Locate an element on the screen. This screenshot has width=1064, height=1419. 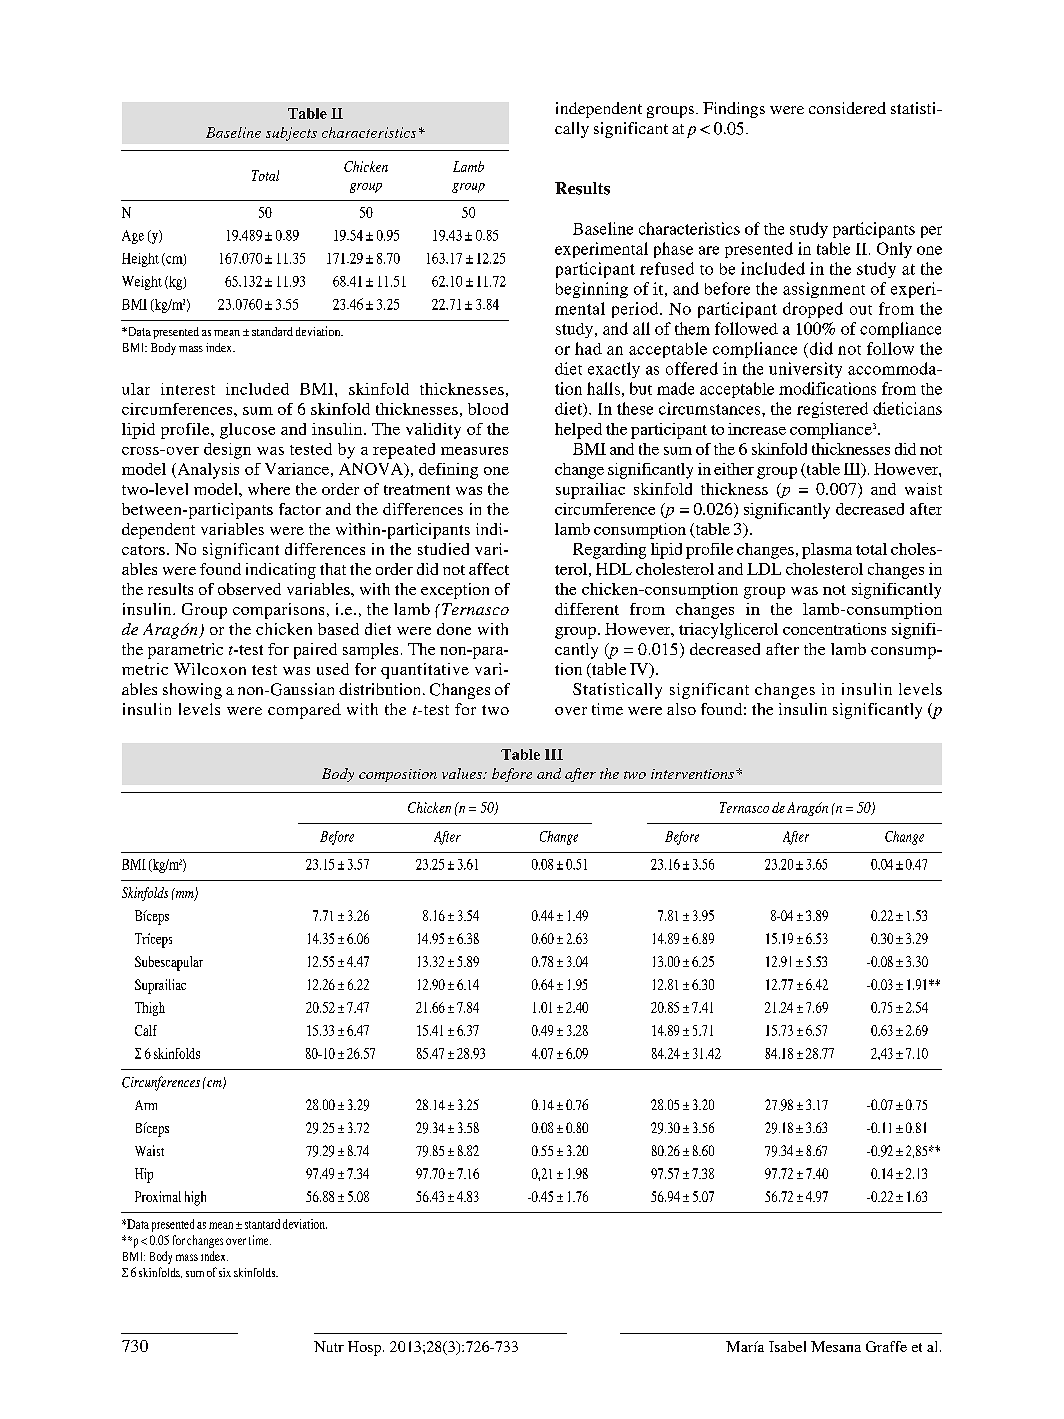
beginning is located at coordinates (592, 290).
